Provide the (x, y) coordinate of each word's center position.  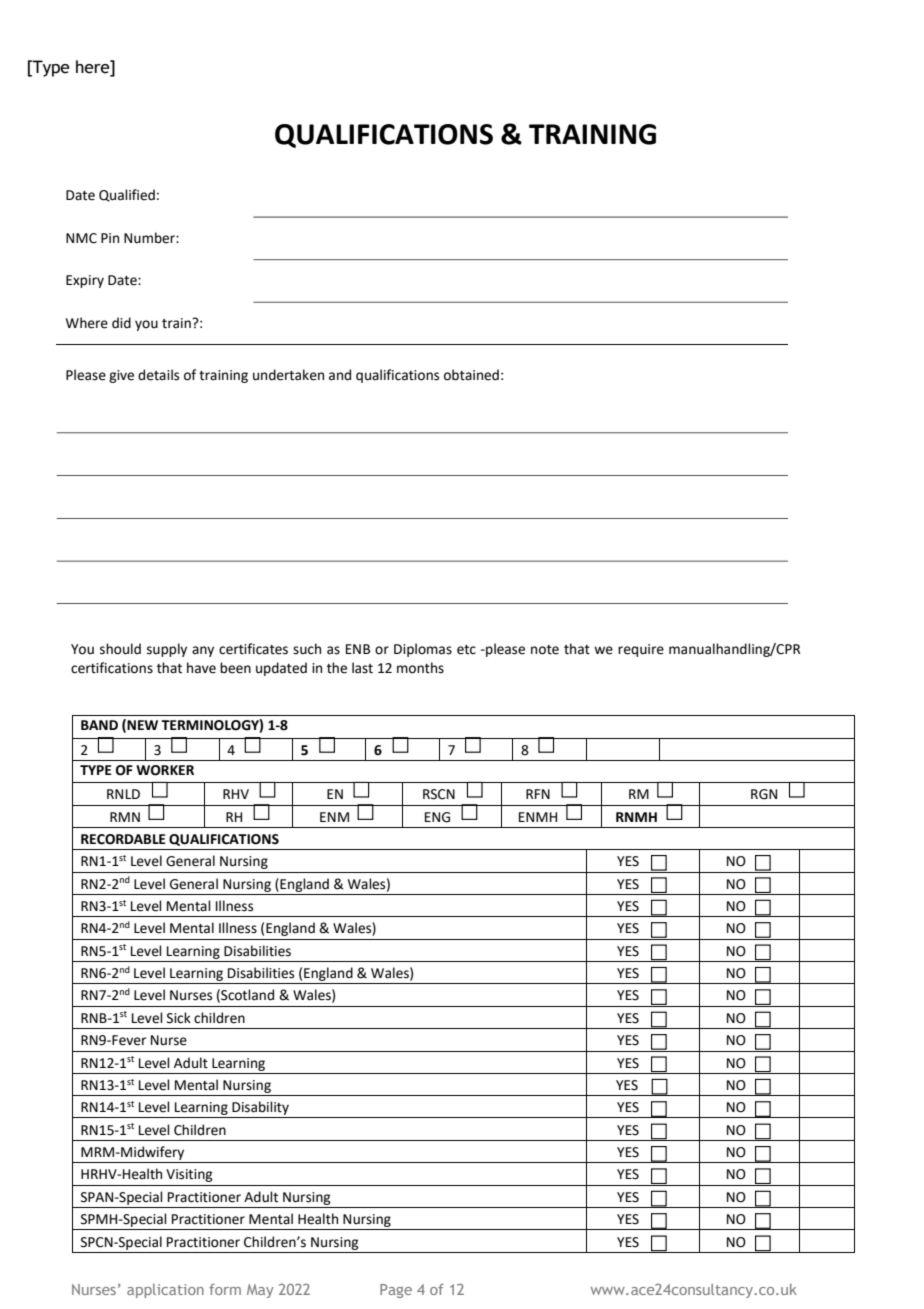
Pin (110, 238)
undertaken (288, 375)
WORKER (165, 770)
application (165, 1291)
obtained (471, 375)
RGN (764, 794)
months (420, 668)
